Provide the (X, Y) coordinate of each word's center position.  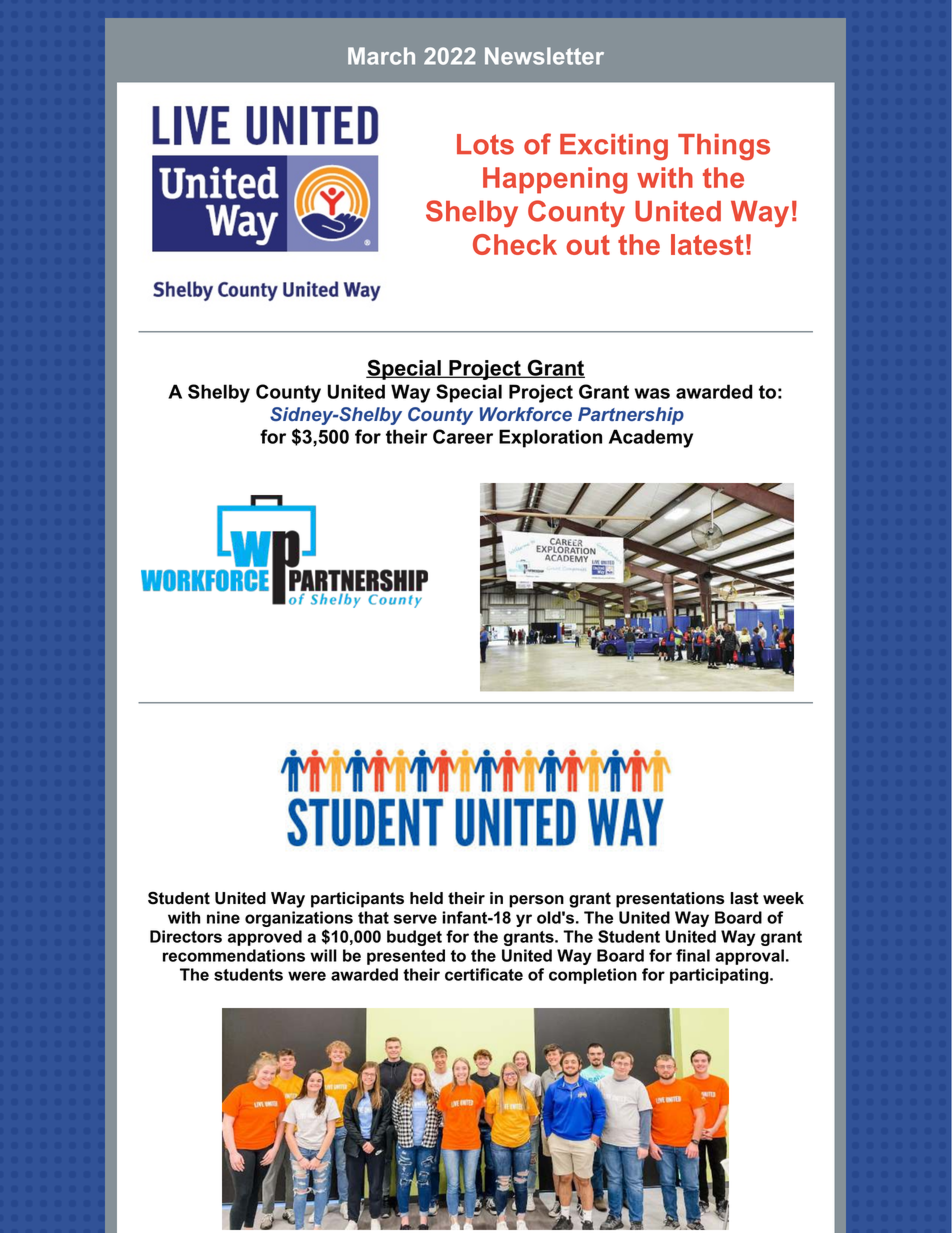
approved (265, 938)
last (744, 898)
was (652, 393)
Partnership (631, 416)
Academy (651, 438)
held (426, 898)
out (588, 245)
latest (707, 244)
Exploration (550, 438)
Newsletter (544, 56)
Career (463, 436)
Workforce (526, 414)
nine (223, 917)
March (381, 56)
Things (724, 147)
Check (515, 244)
